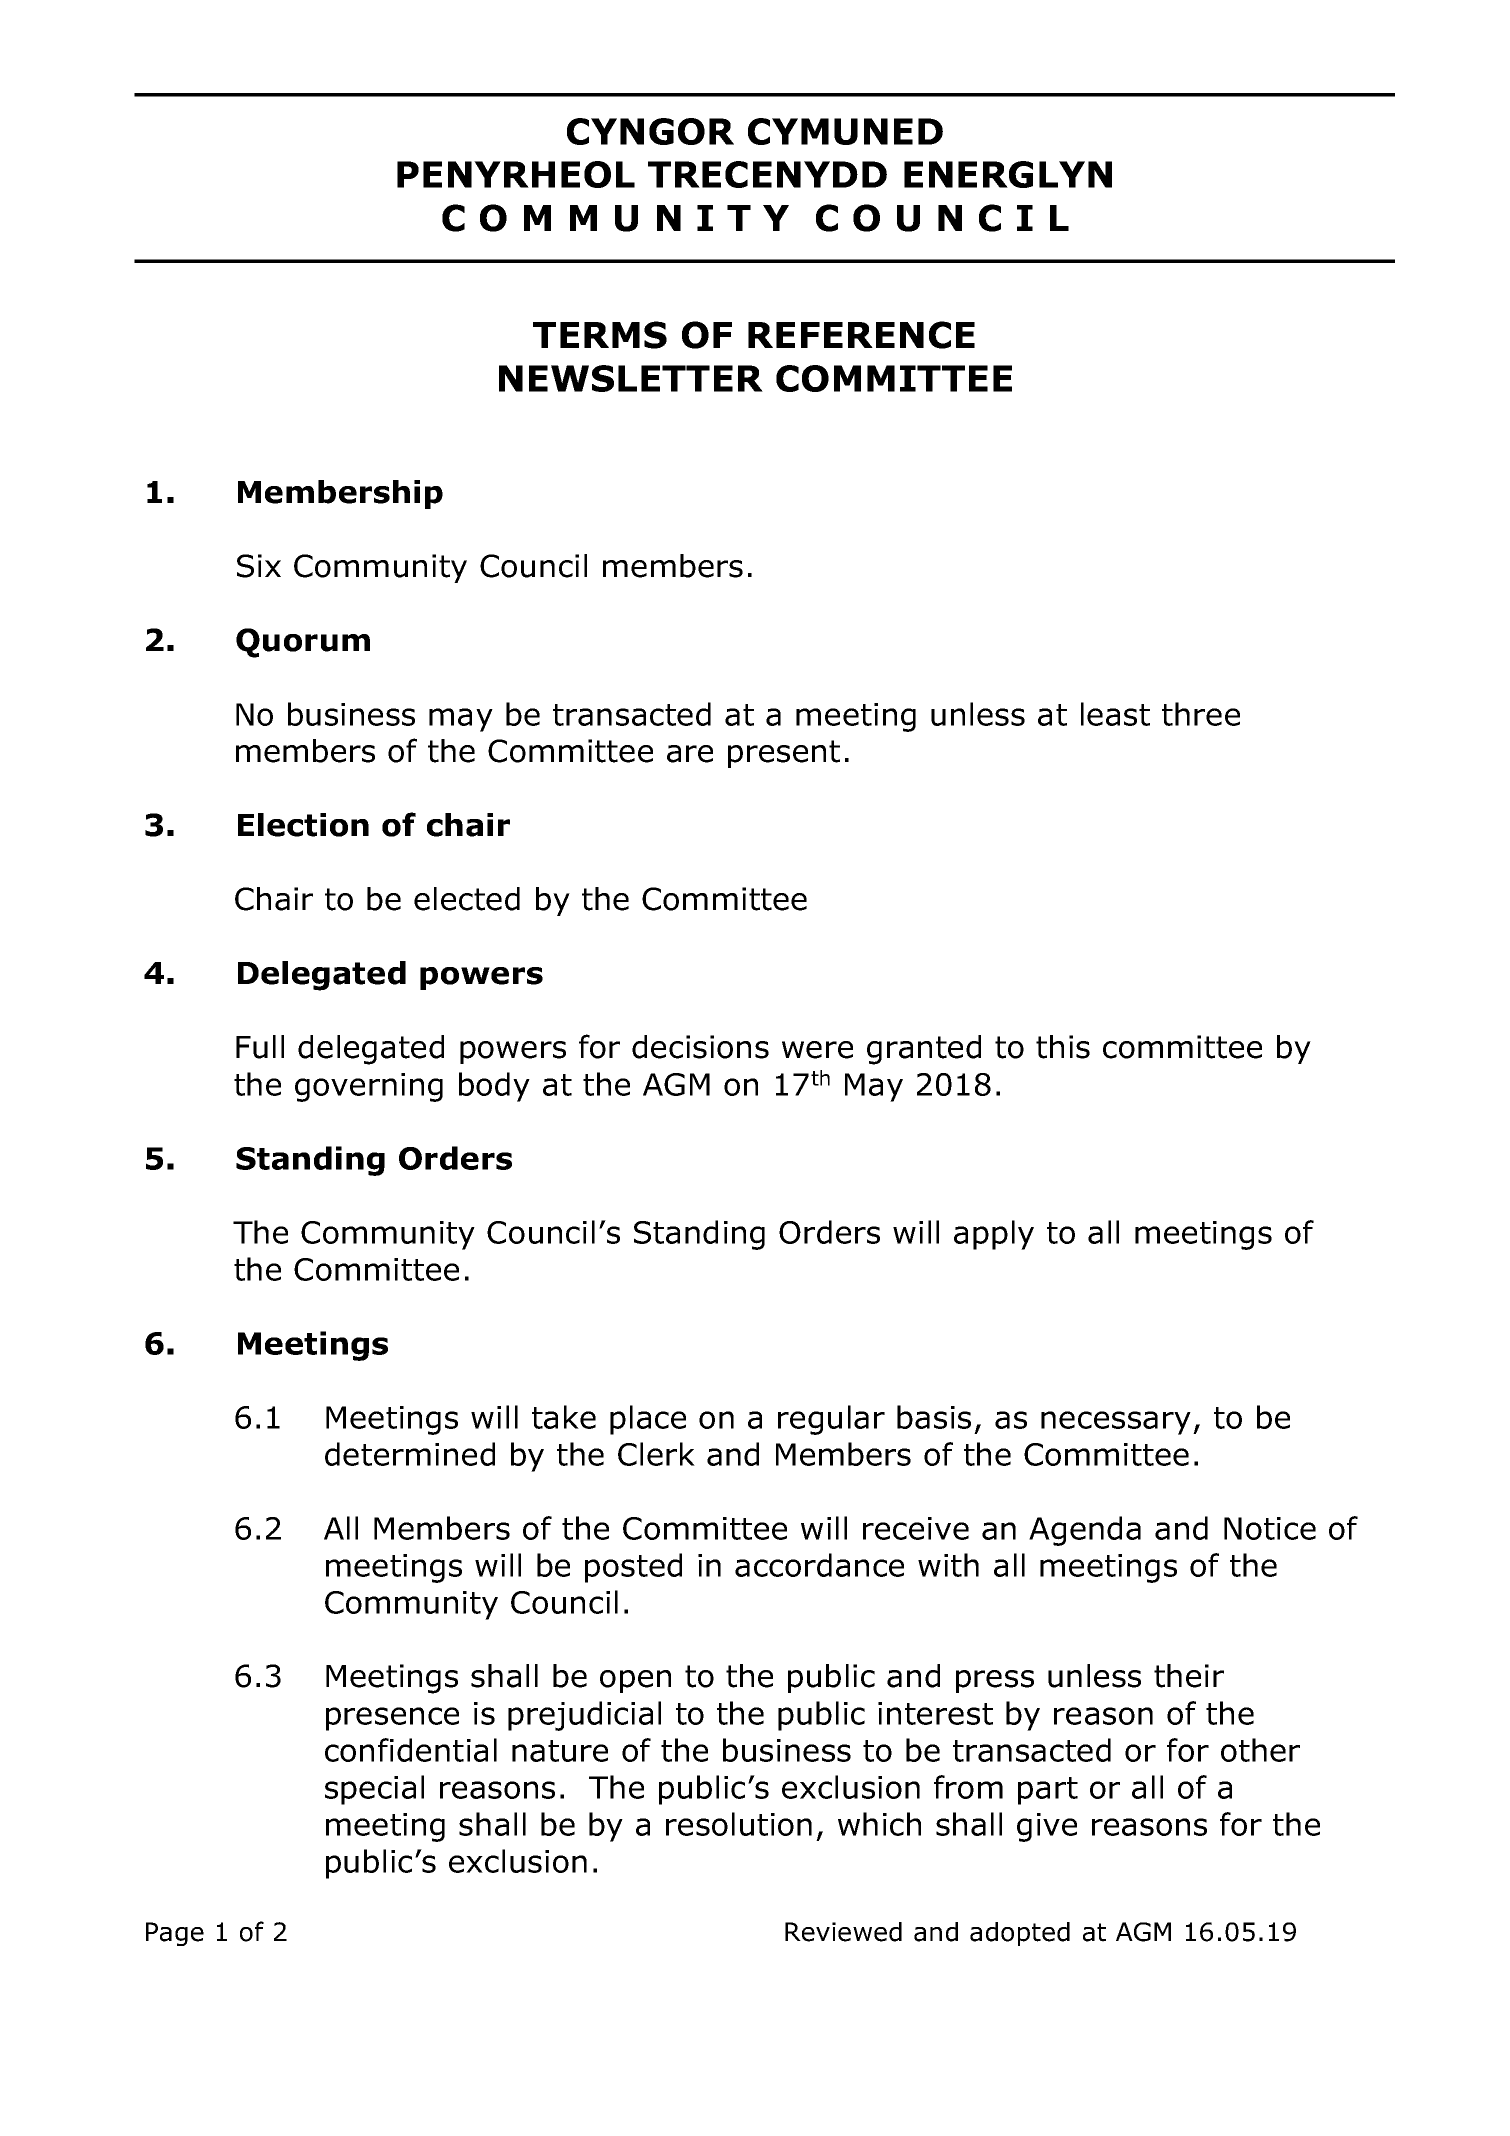  Describe the element at coordinates (1063, 1047) in the page. I see `this` at that location.
